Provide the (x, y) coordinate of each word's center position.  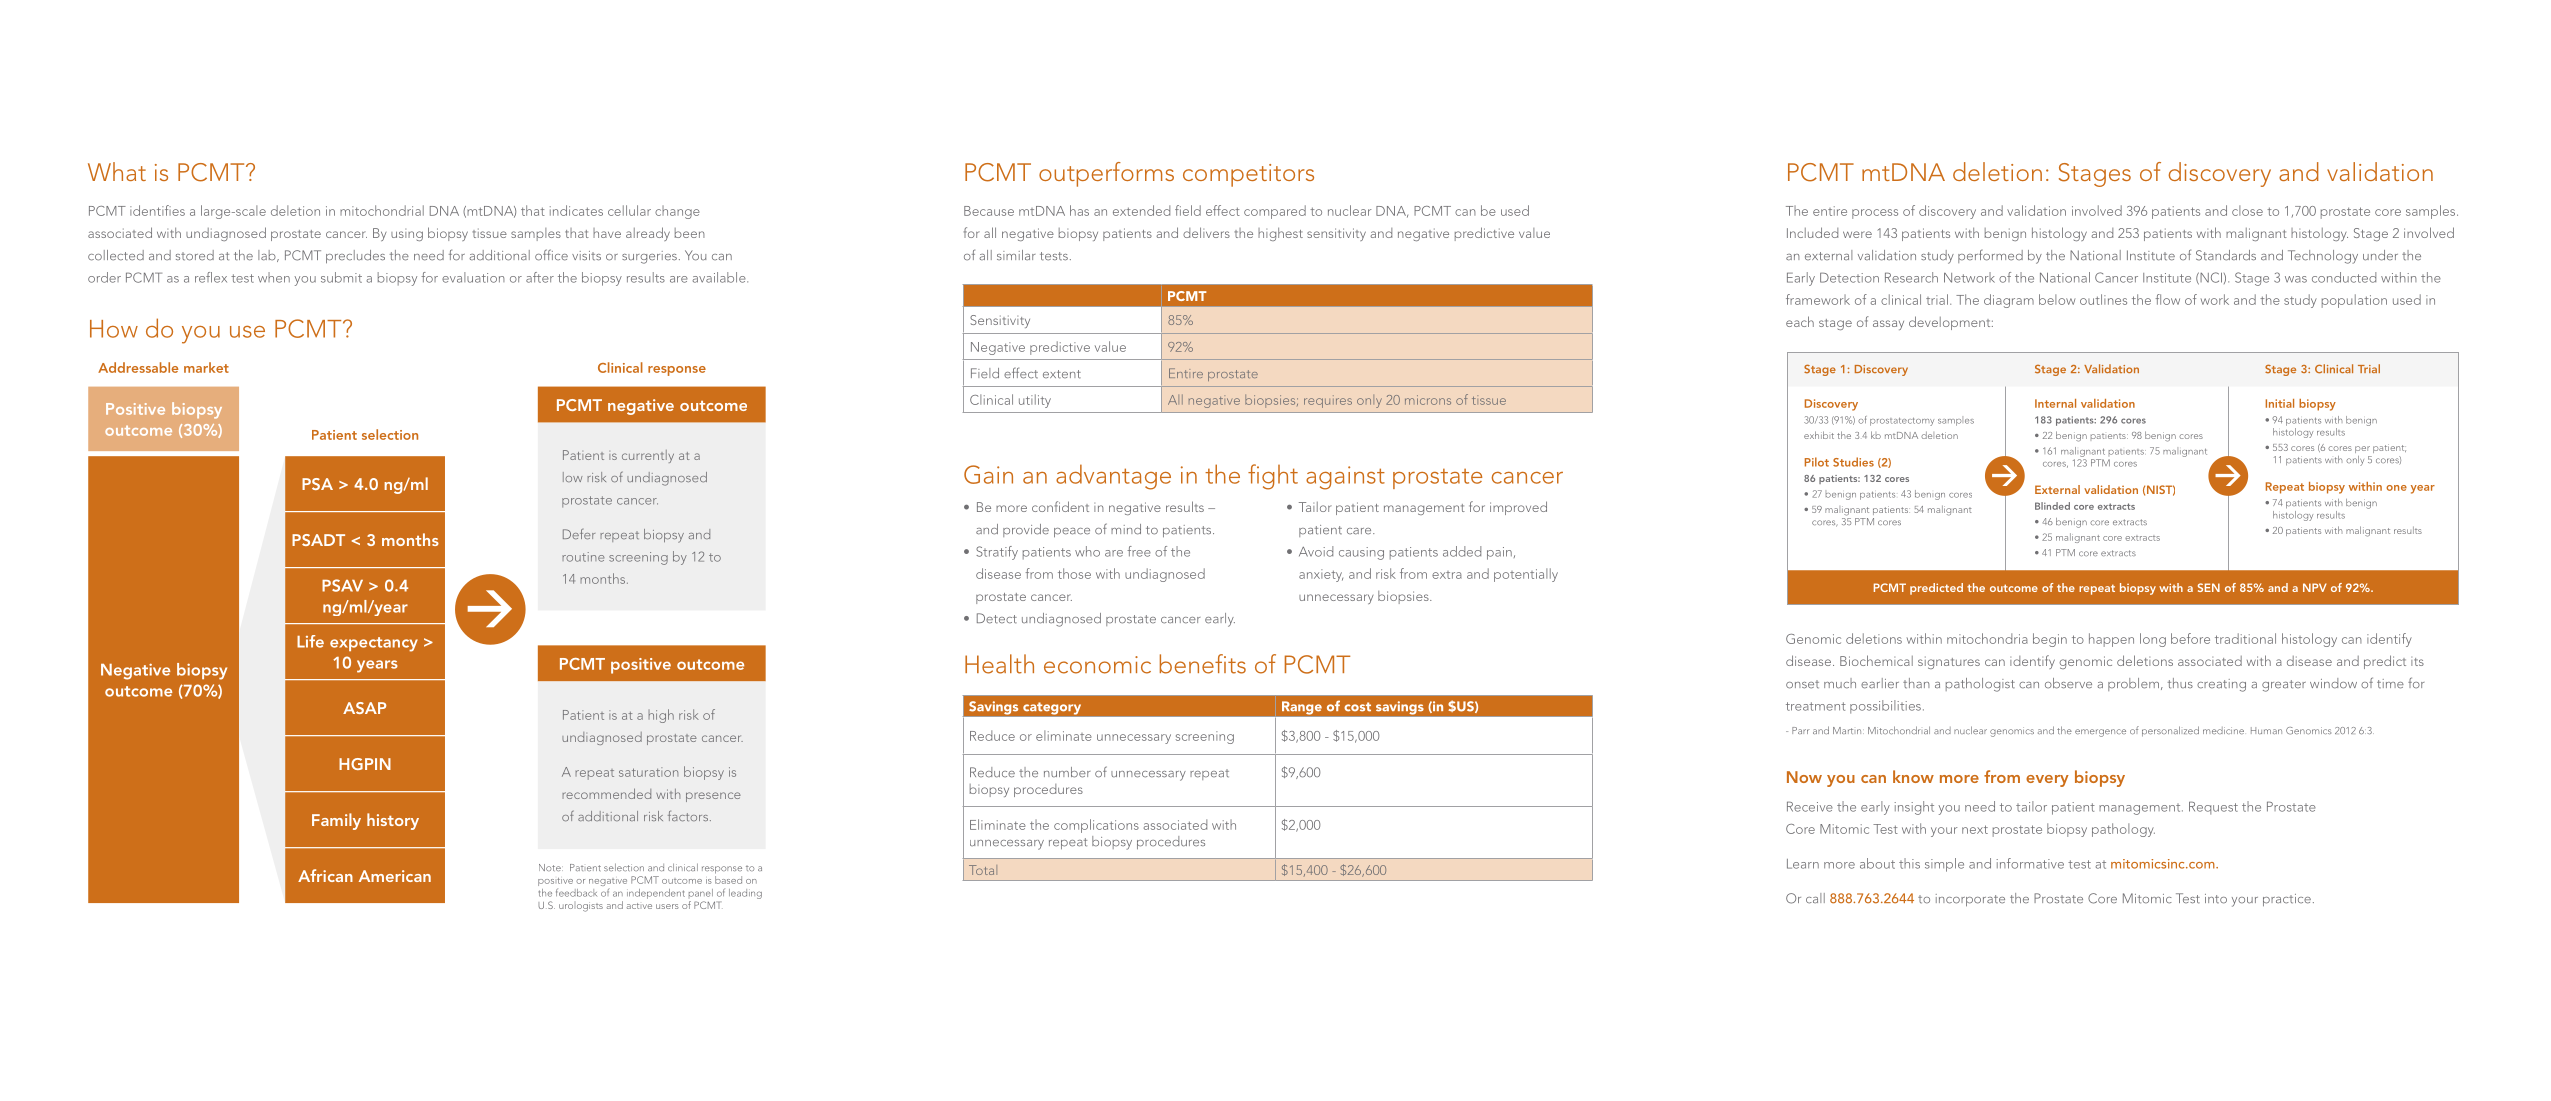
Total (983, 870)
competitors (1248, 175)
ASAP (364, 708)
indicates (576, 210)
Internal (2055, 403)
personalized (2170, 731)
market (206, 367)
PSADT (318, 540)
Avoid (1316, 551)
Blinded (2052, 506)
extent (1062, 374)
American (395, 876)
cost (1357, 707)
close (2247, 210)
